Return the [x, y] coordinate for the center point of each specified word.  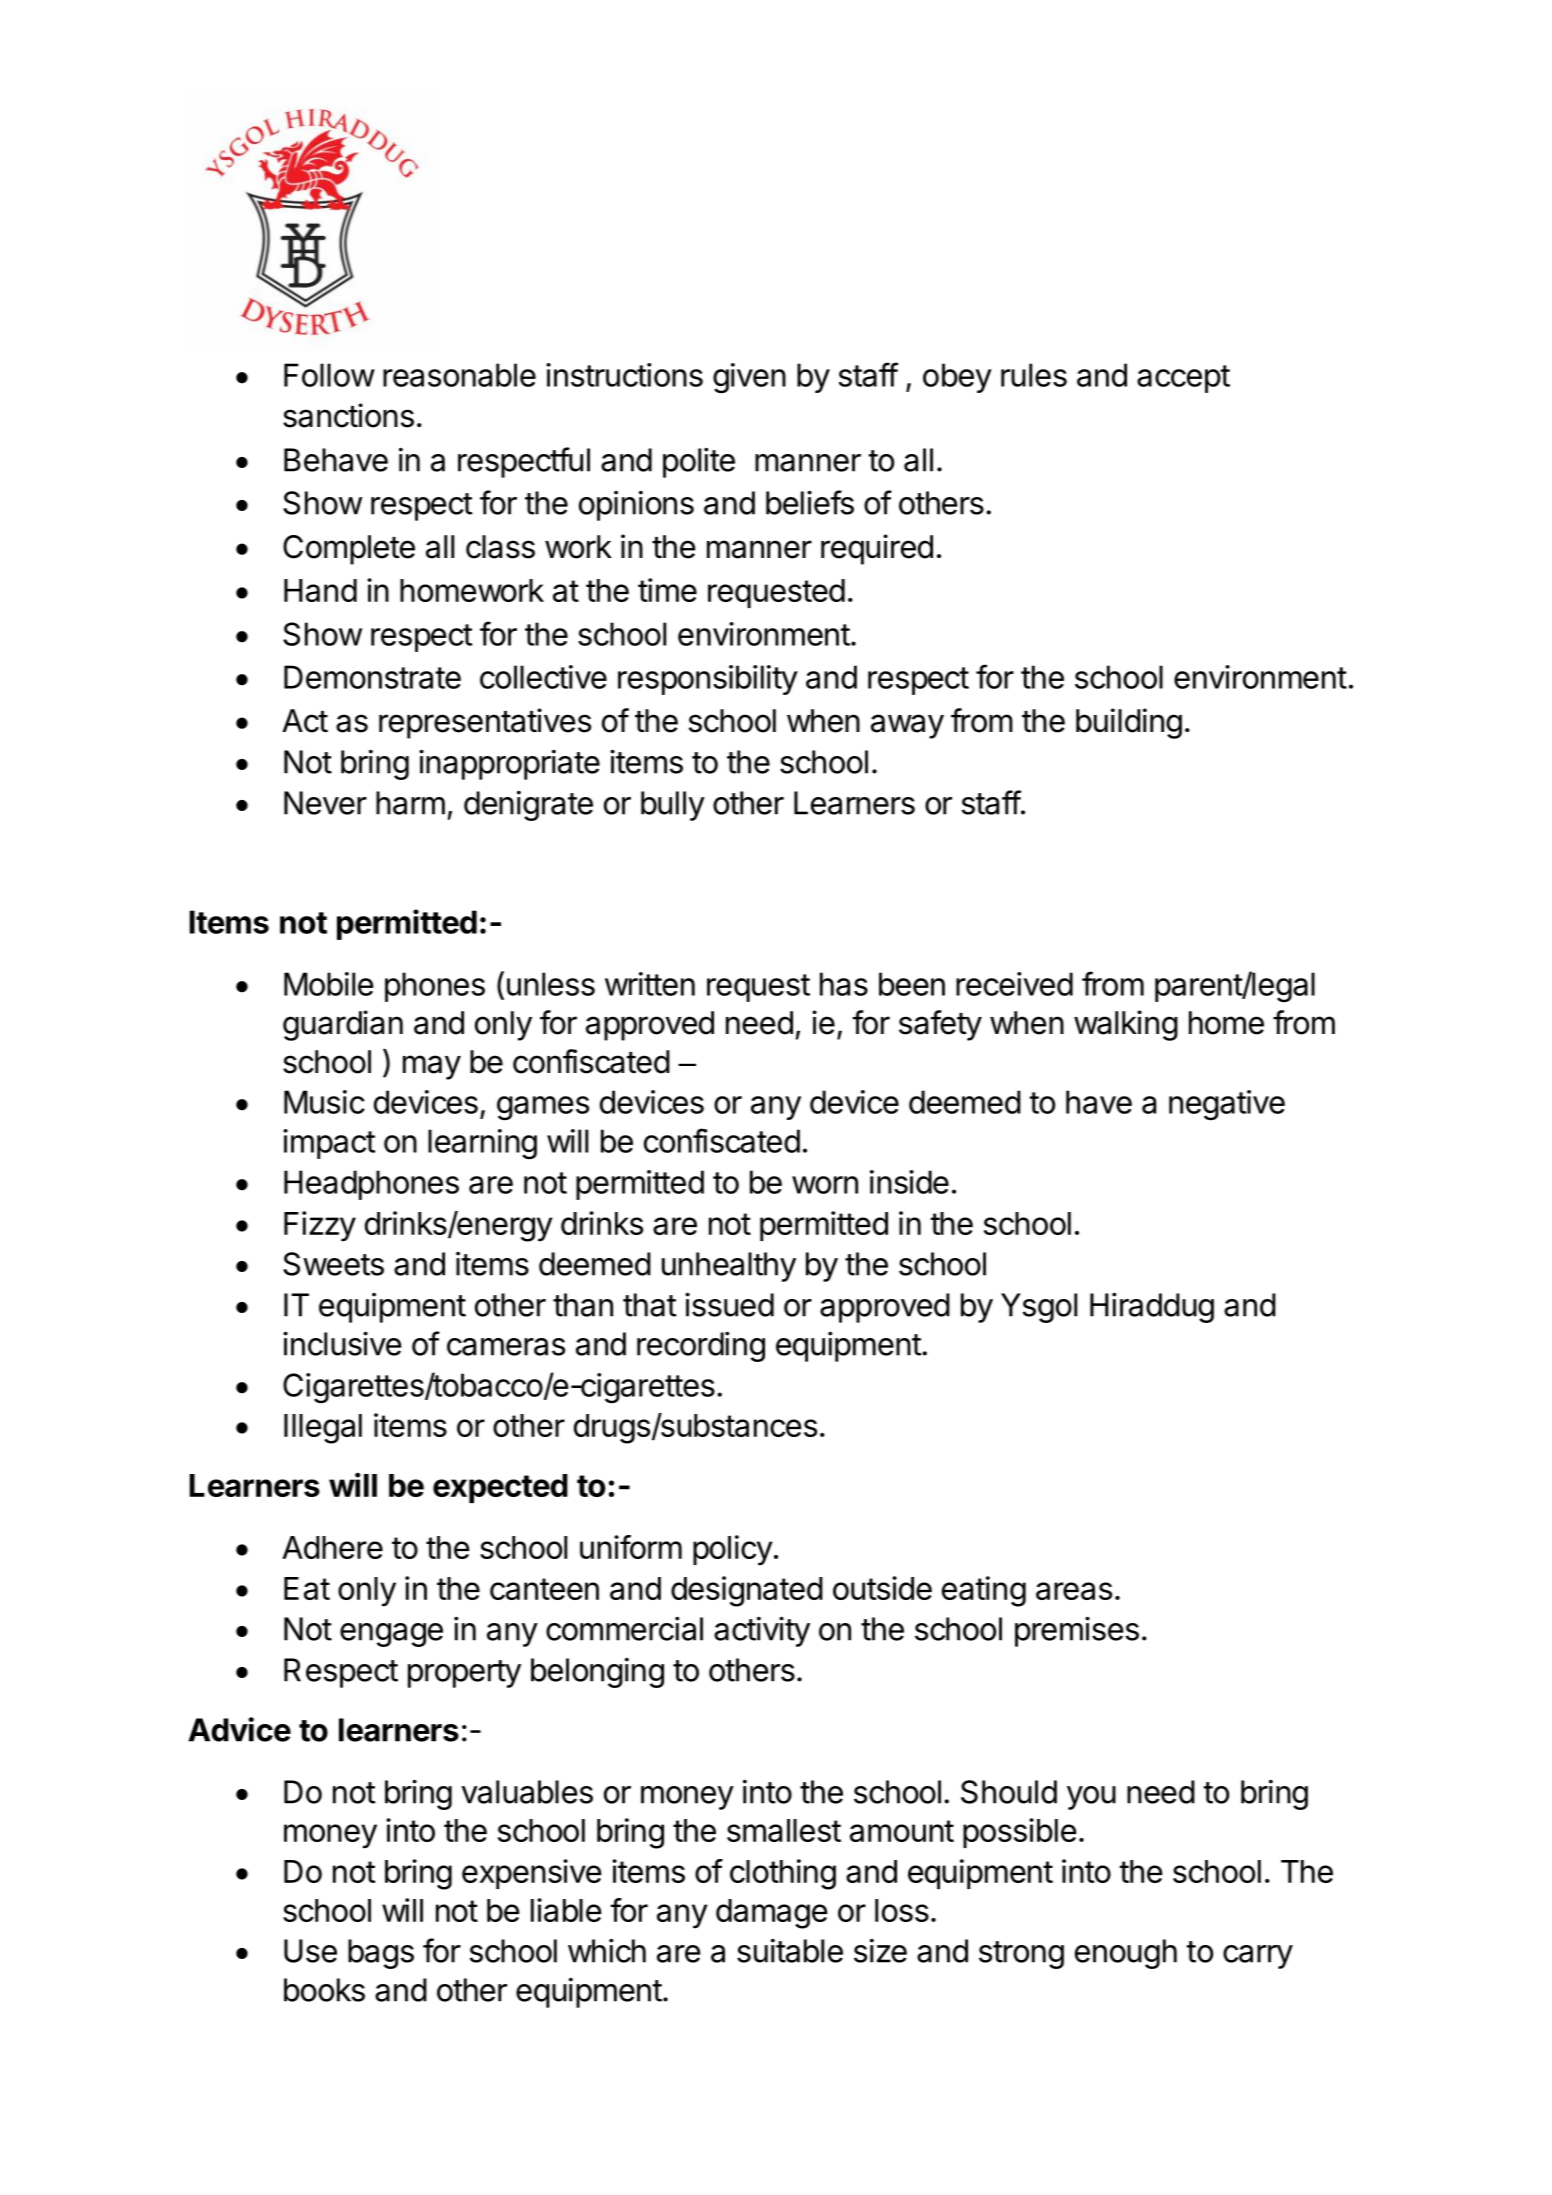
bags [381, 1954]
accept [1183, 379]
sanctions [348, 415]
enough [1126, 1954]
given [749, 378]
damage [772, 1914]
